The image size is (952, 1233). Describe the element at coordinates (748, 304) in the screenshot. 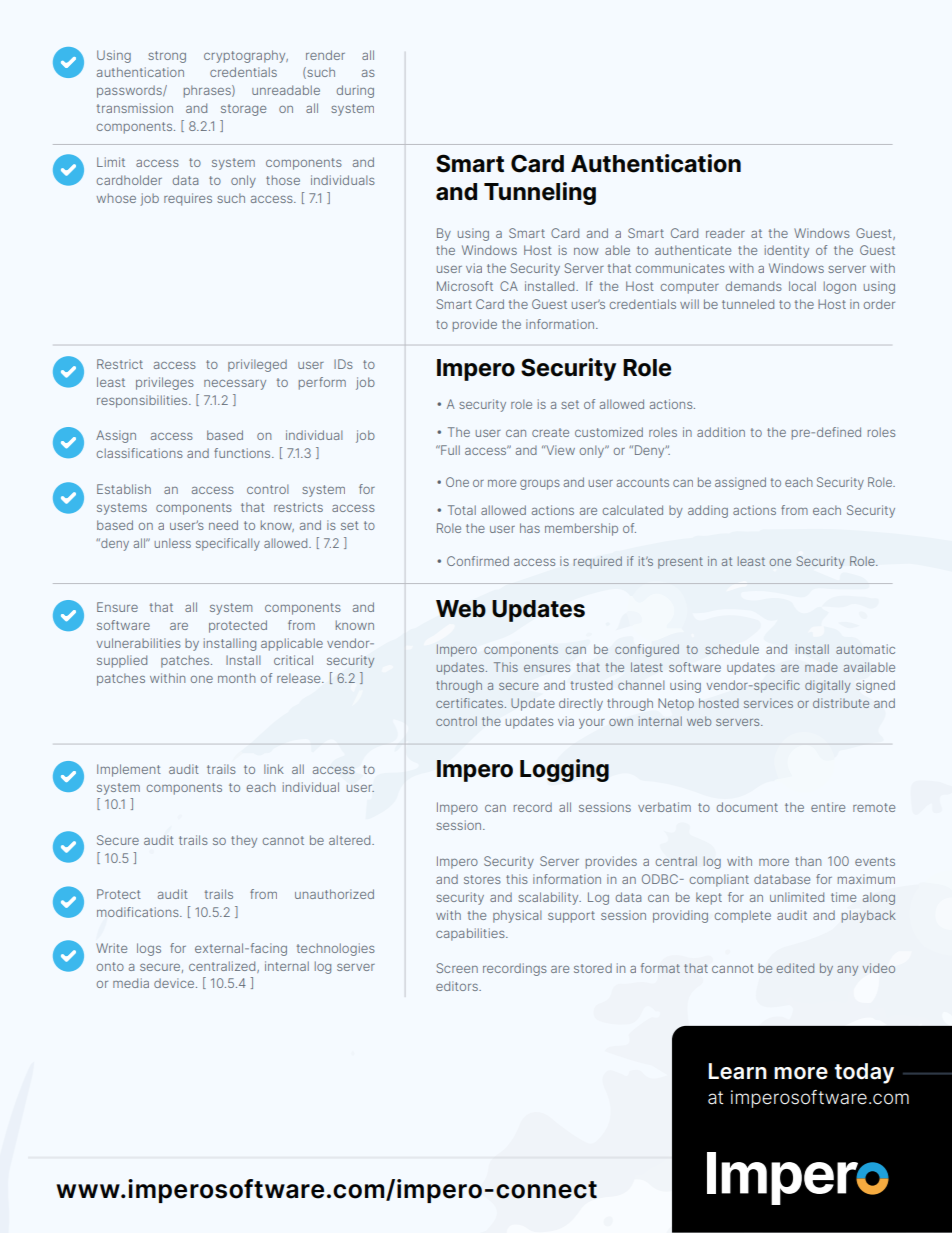

I see `tunneled` at that location.
